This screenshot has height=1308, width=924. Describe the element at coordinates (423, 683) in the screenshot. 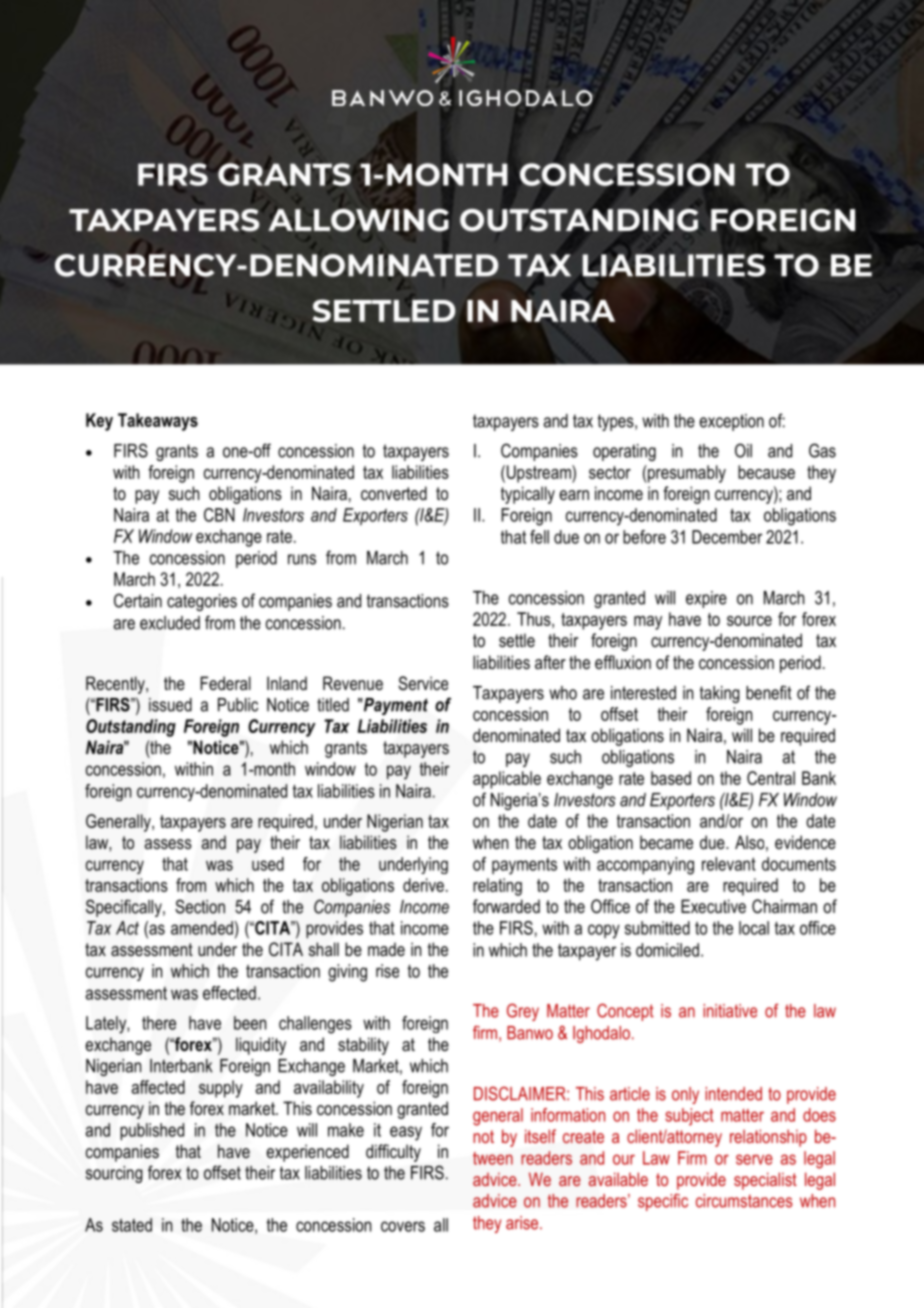

I see `Service` at that location.
